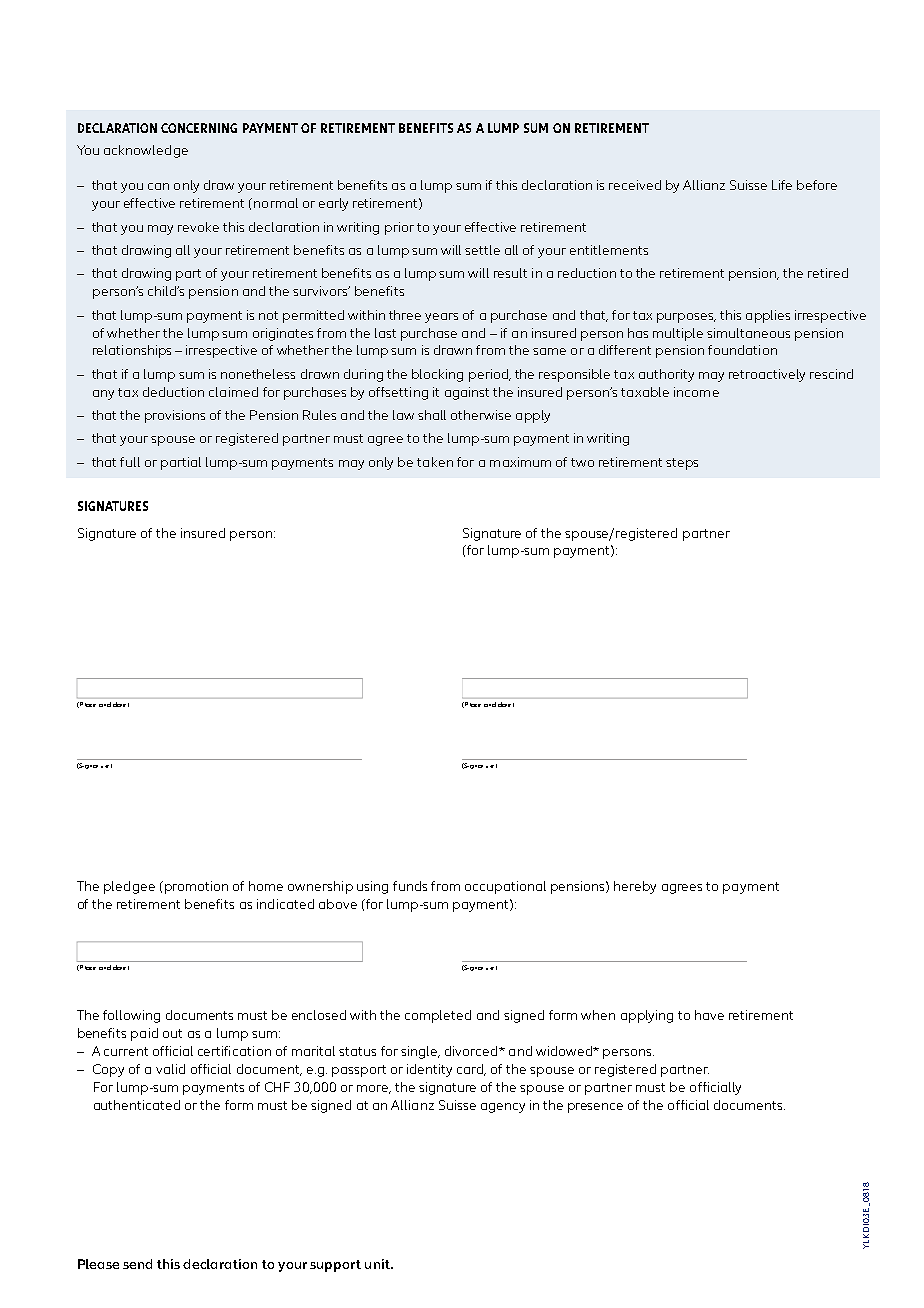 Image resolution: width=924 pixels, height=1308 pixels. Describe the element at coordinates (635, 887) in the screenshot. I see `hereby` at that location.
